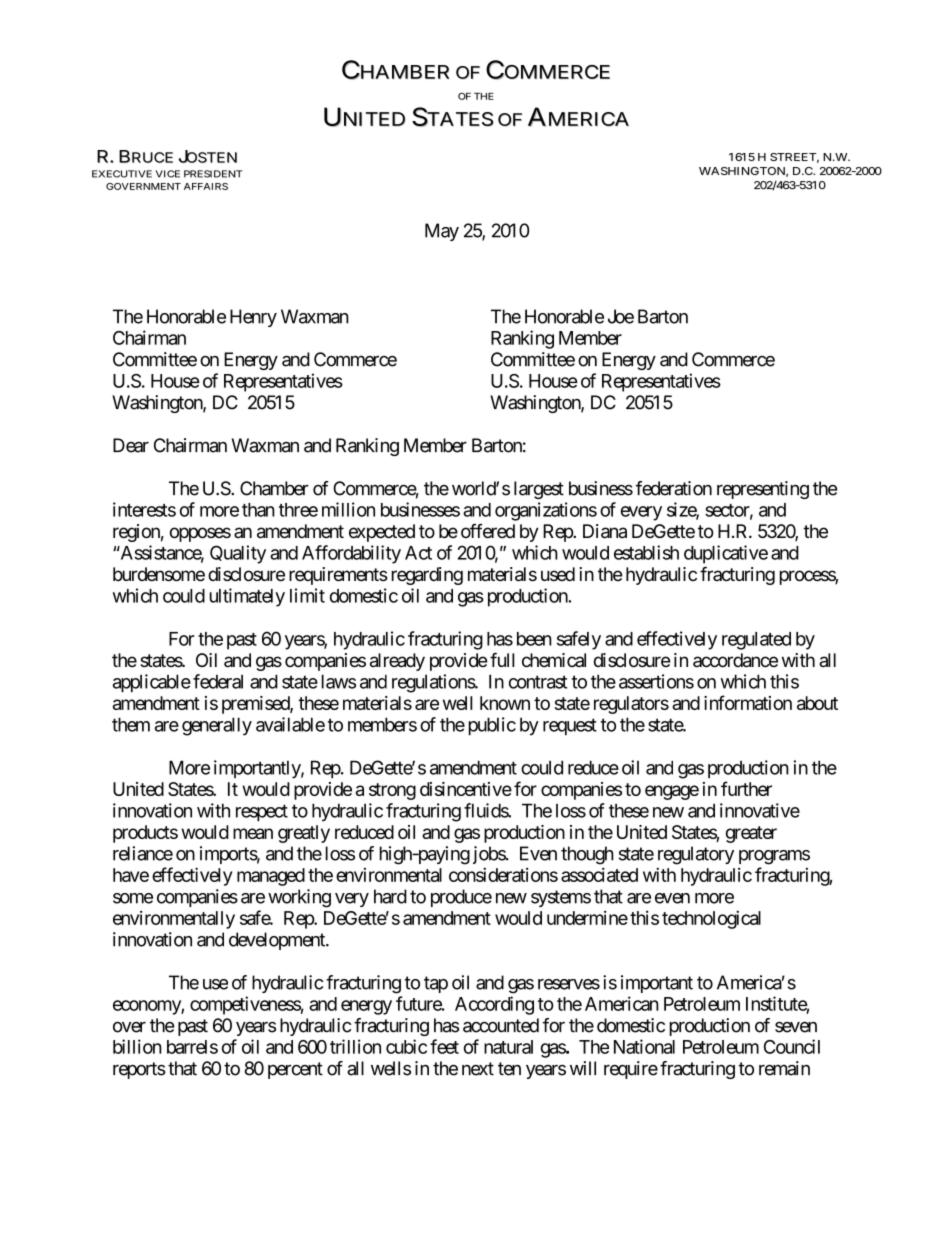 Image resolution: width=952 pixels, height=1233 pixels. What do you see at coordinates (461, 898) in the document?
I see `produce` at bounding box center [461, 898].
